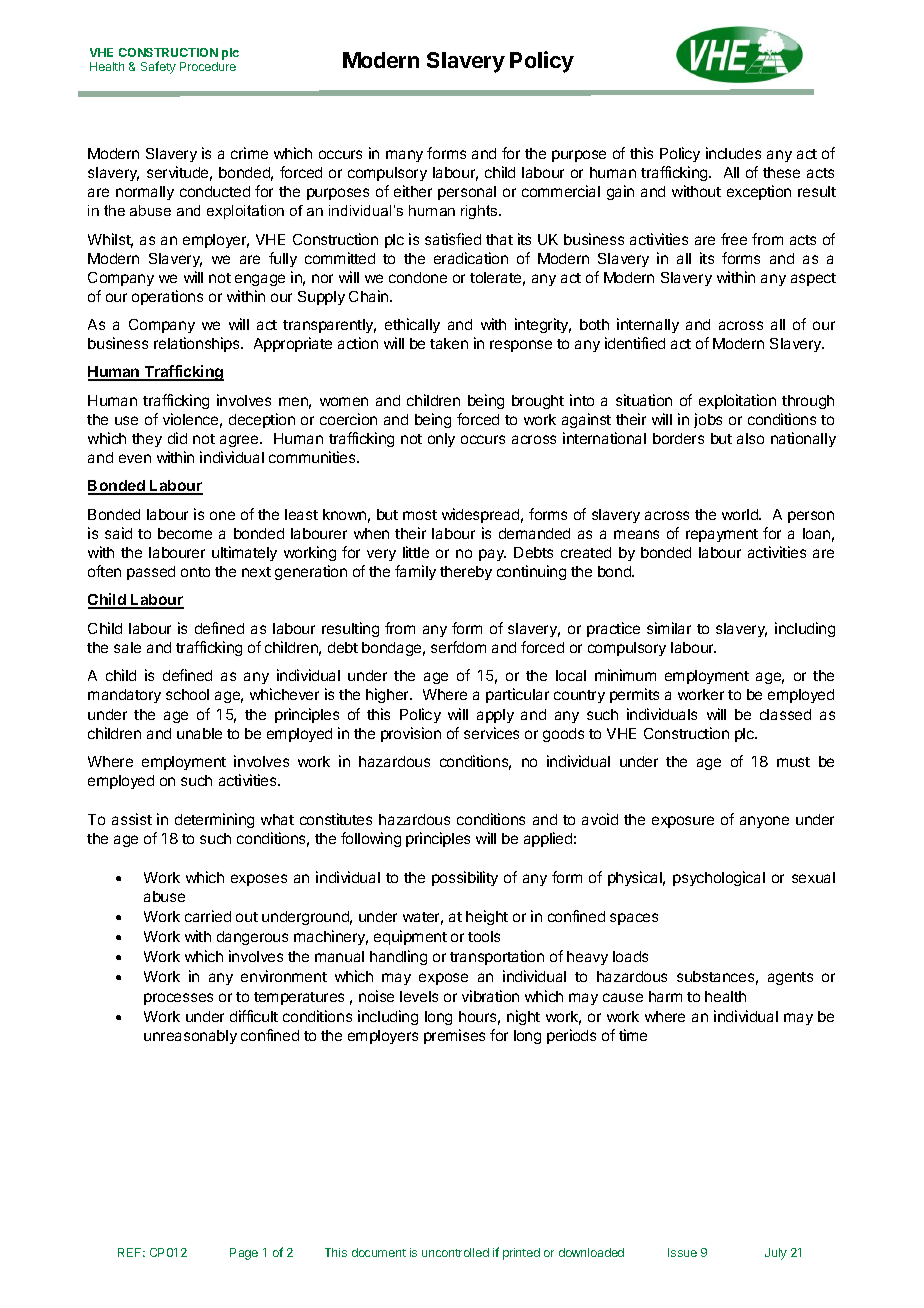  What do you see at coordinates (208, 66) in the image?
I see `Procedure` at bounding box center [208, 66].
